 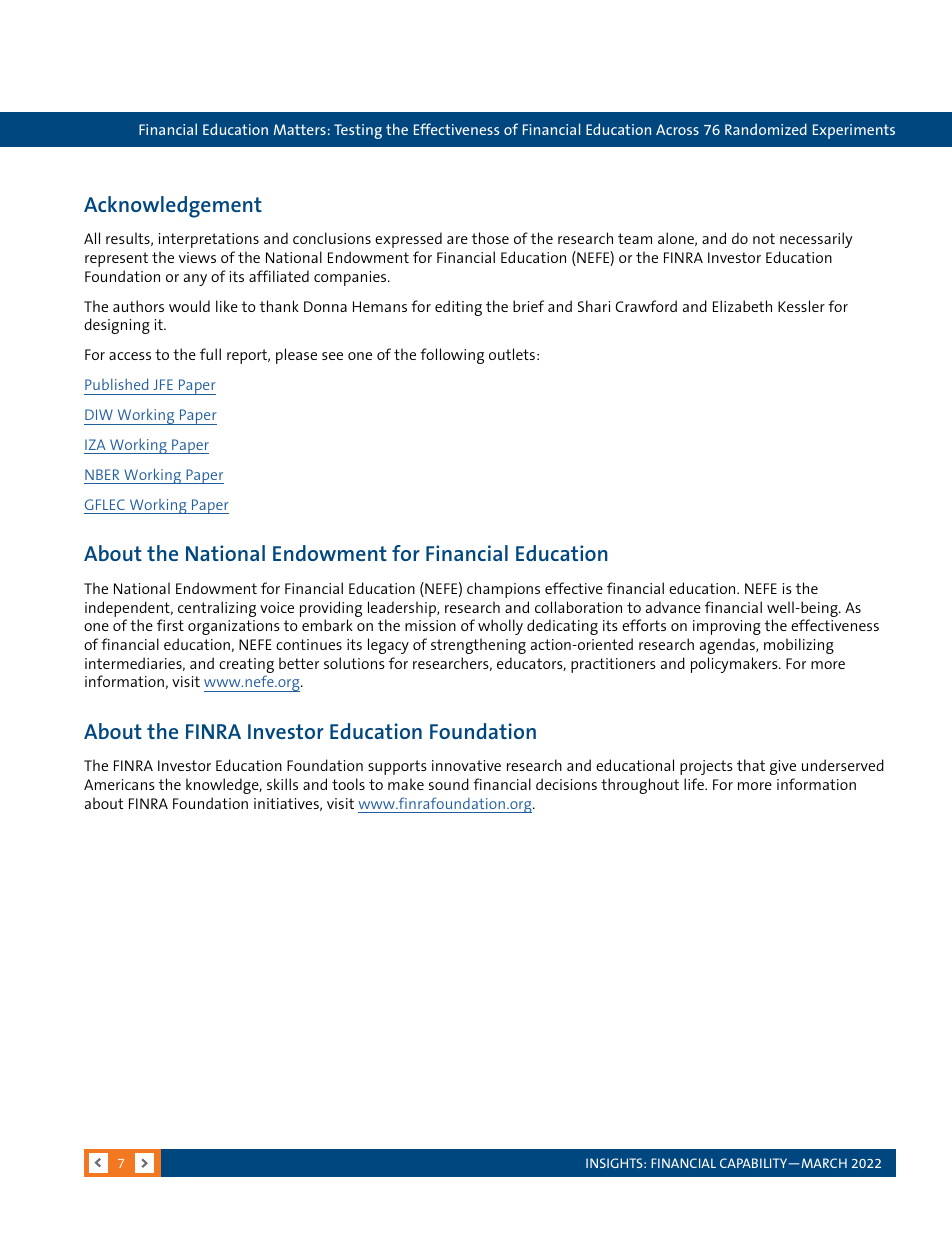 What do you see at coordinates (300, 129) in the screenshot?
I see `Matters` at bounding box center [300, 129].
